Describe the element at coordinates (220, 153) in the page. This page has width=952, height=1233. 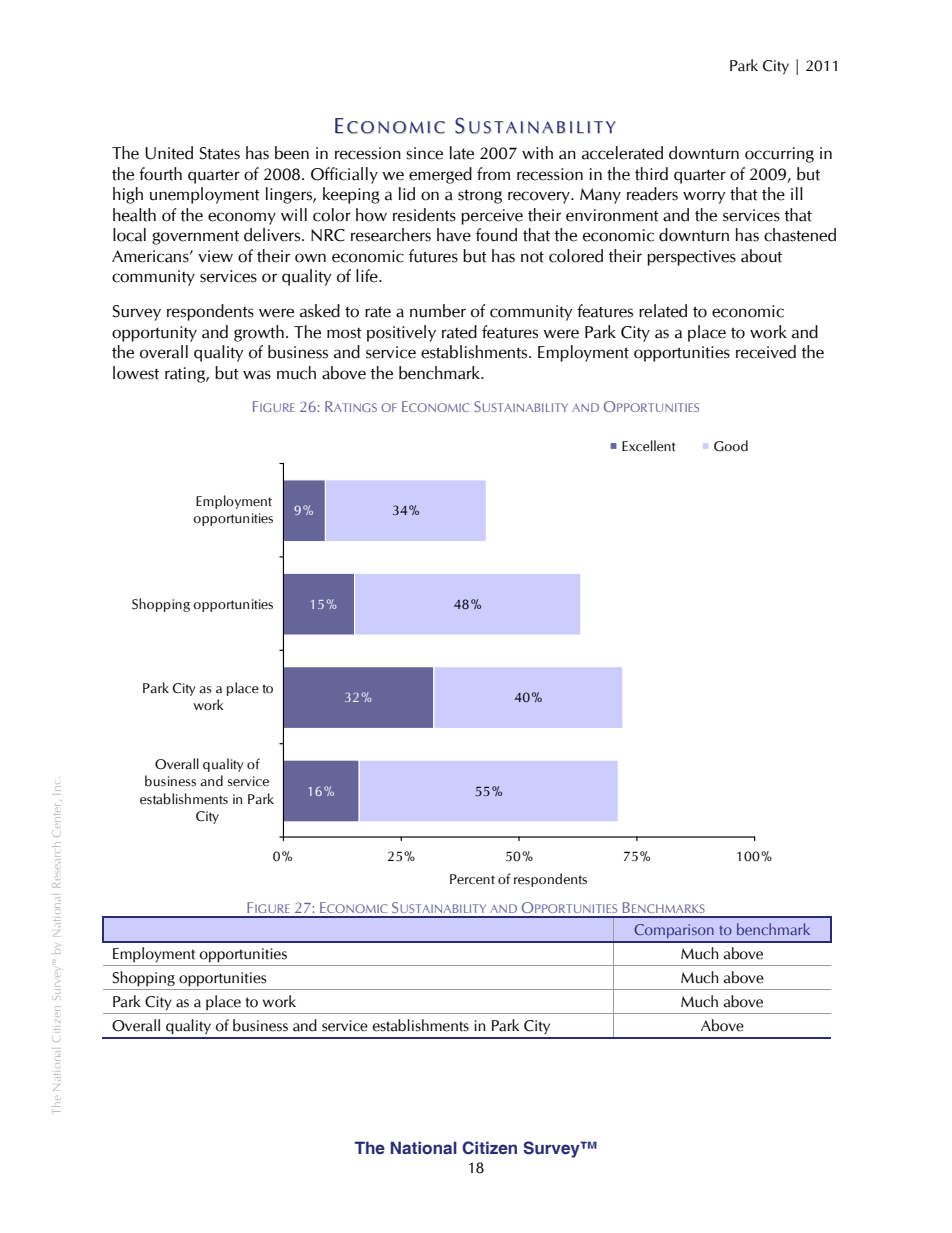
I see `States` at that location.
